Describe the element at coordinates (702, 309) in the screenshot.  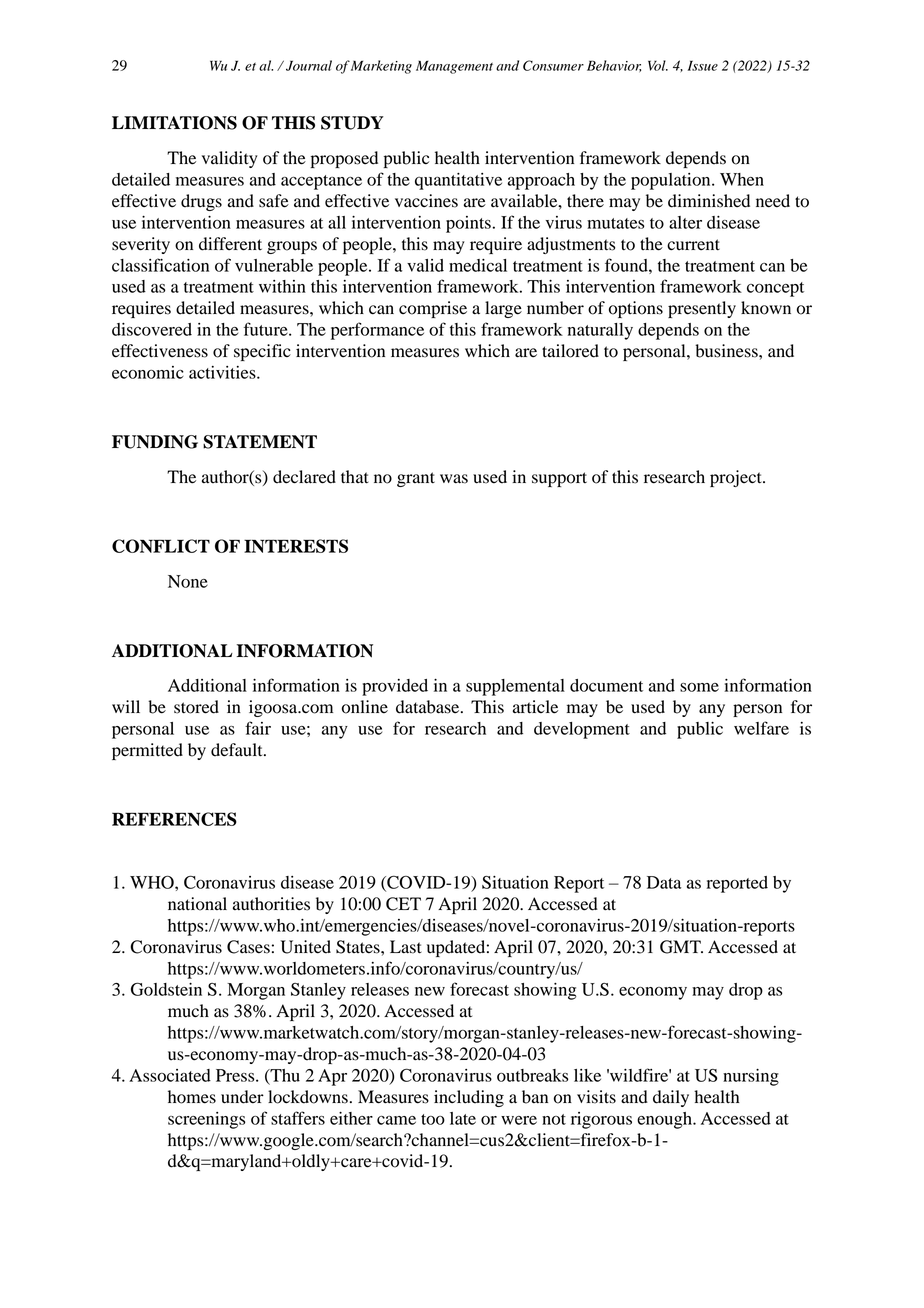
I see `presently` at that location.
